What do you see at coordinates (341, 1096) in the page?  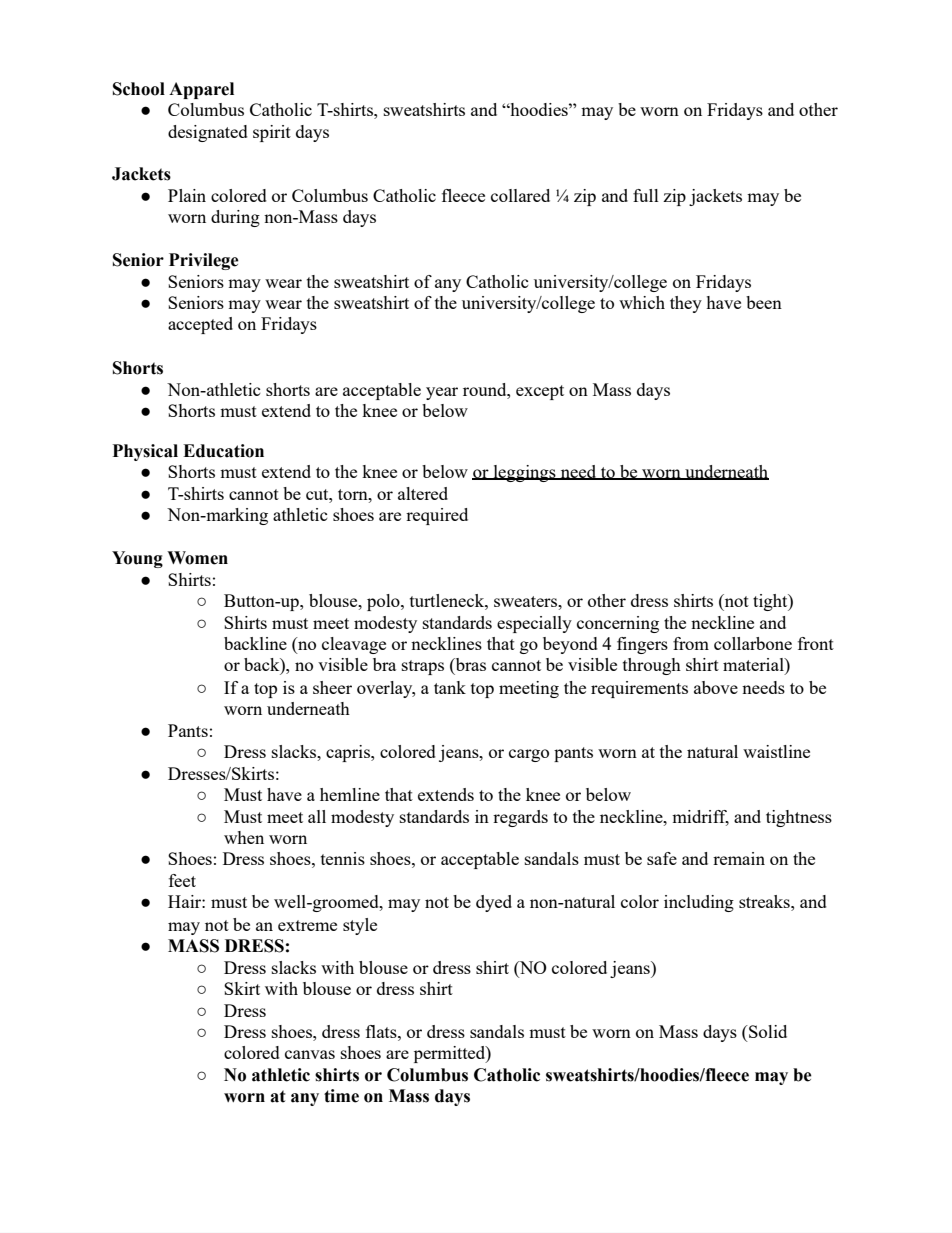 I see `time` at bounding box center [341, 1096].
